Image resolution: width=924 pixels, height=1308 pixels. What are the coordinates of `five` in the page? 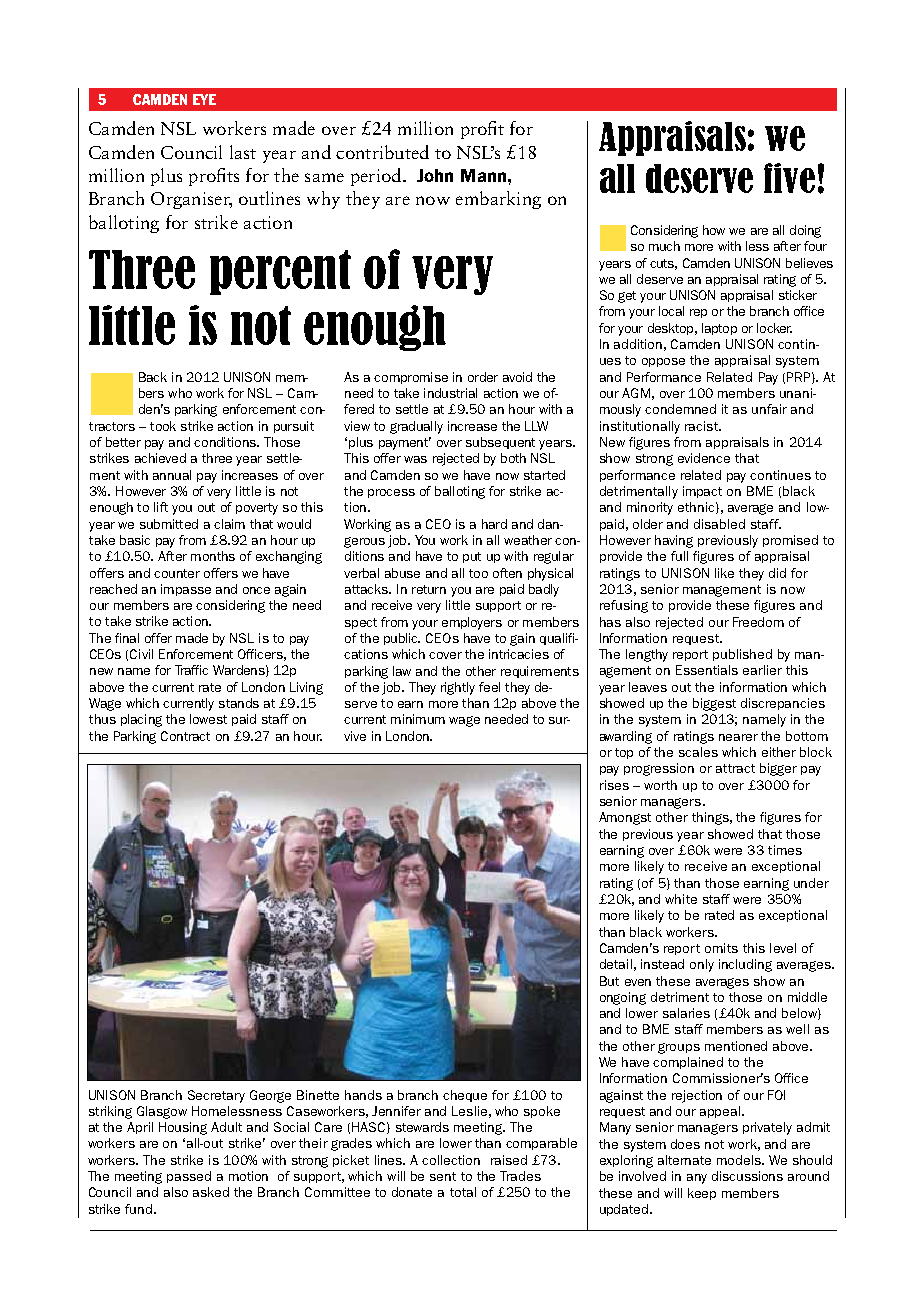 It's located at (789, 178).
